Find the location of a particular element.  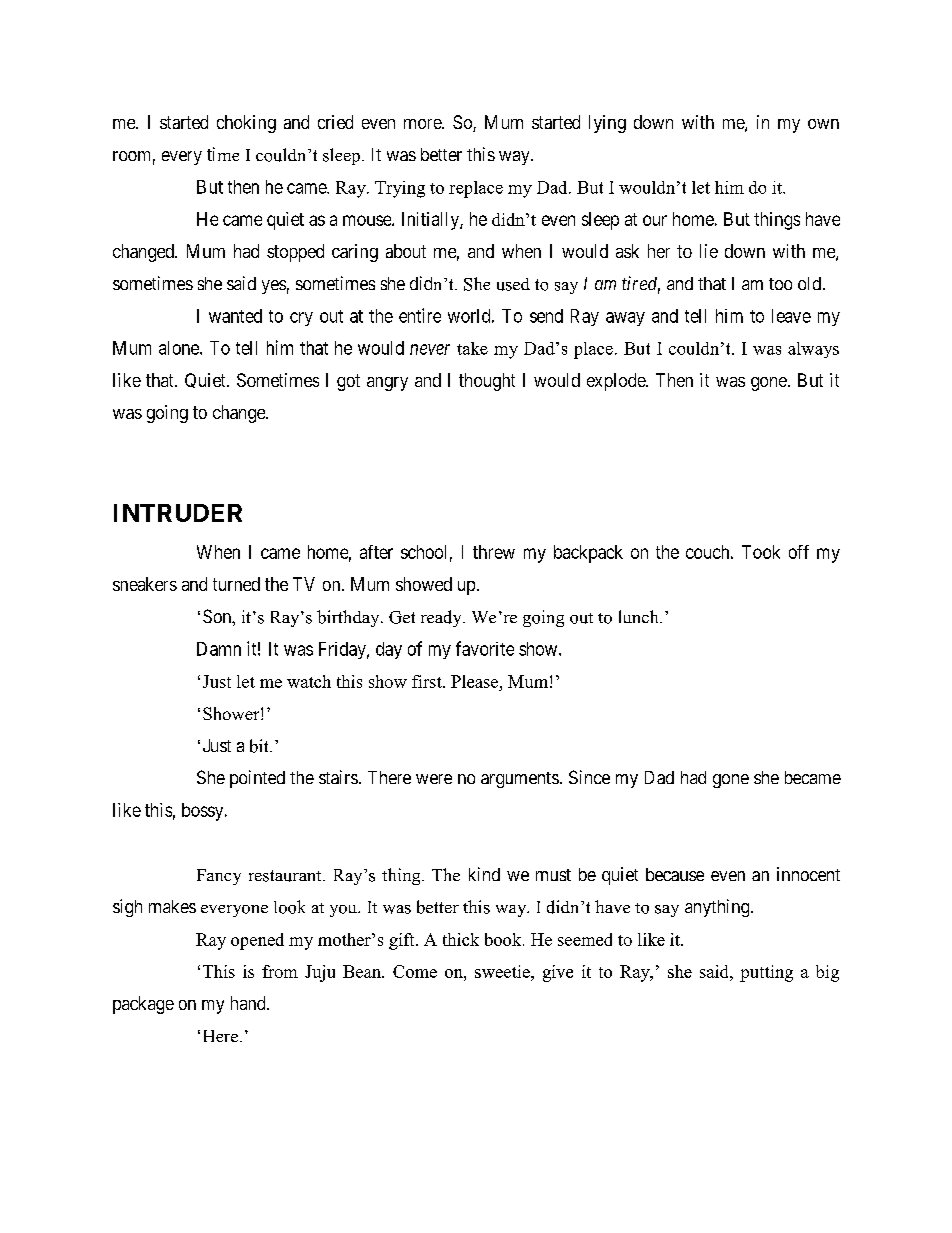

hand is located at coordinates (249, 1003).
